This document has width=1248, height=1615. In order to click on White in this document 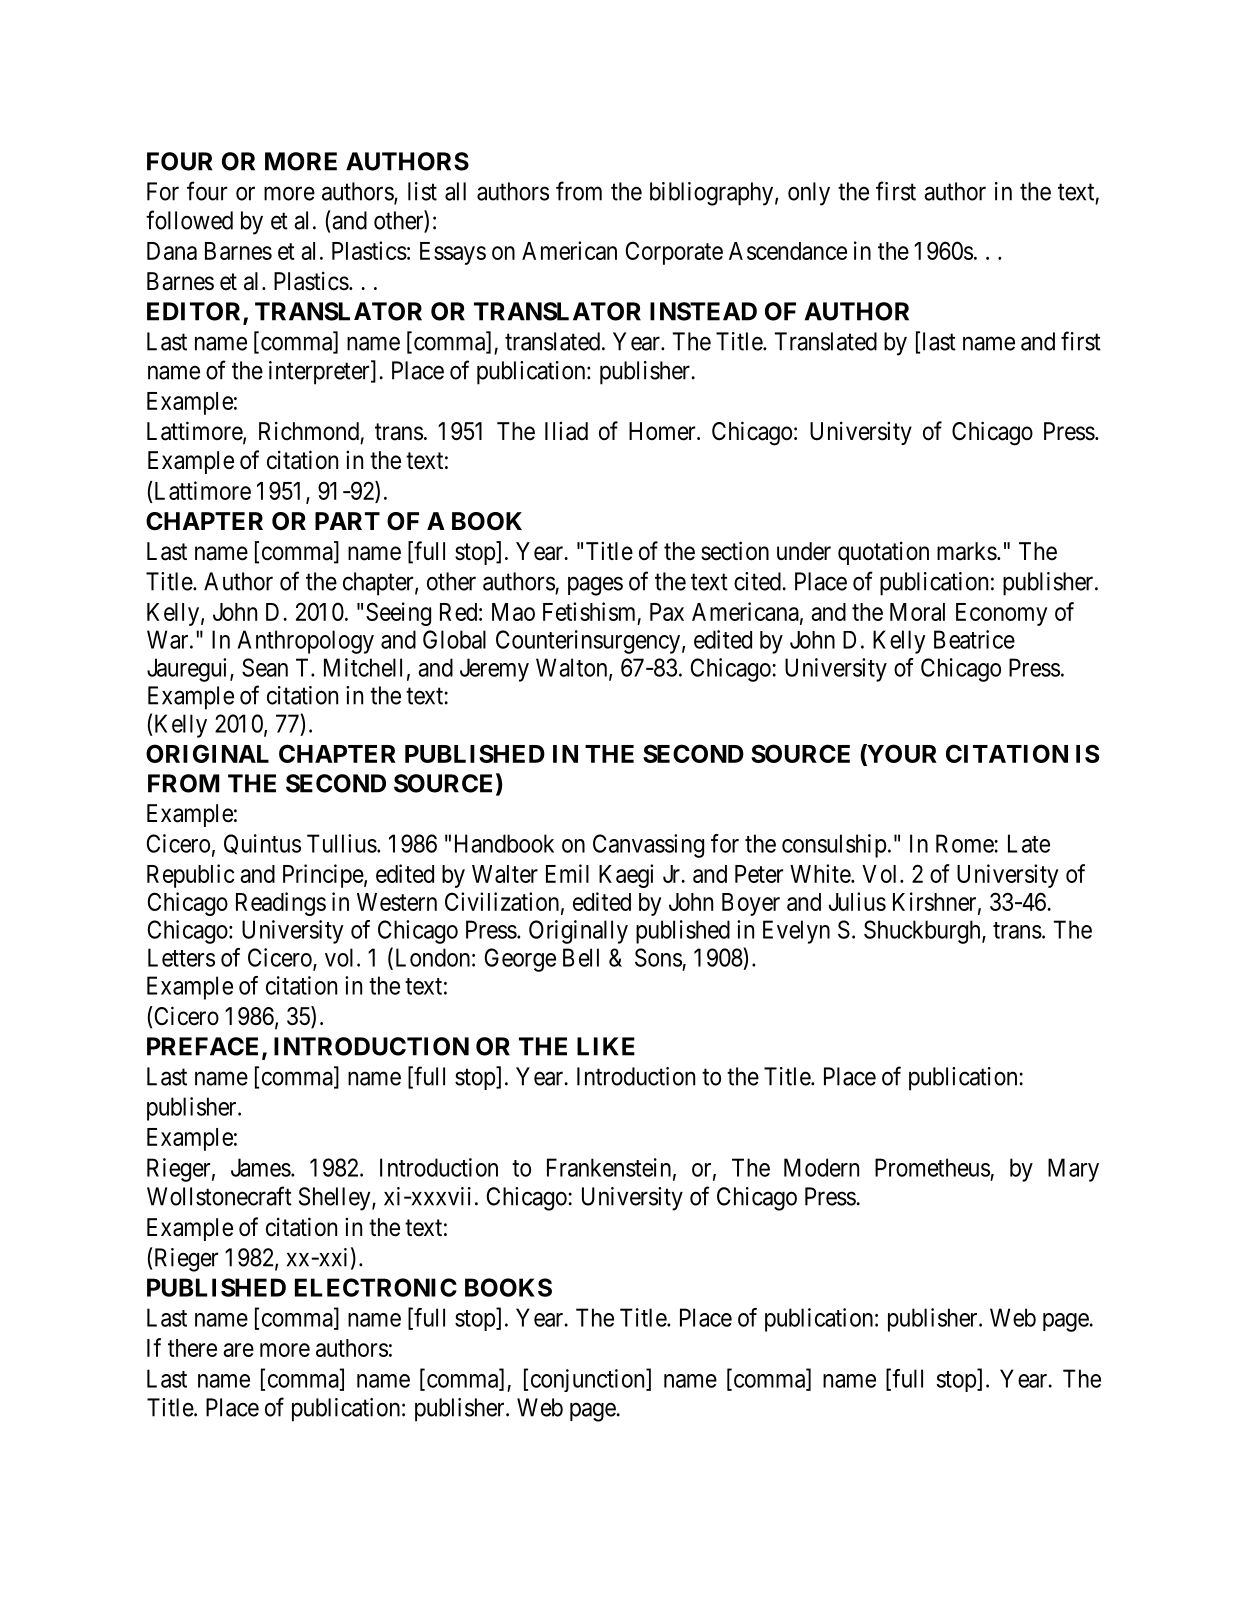, I will do `click(821, 873)`.
